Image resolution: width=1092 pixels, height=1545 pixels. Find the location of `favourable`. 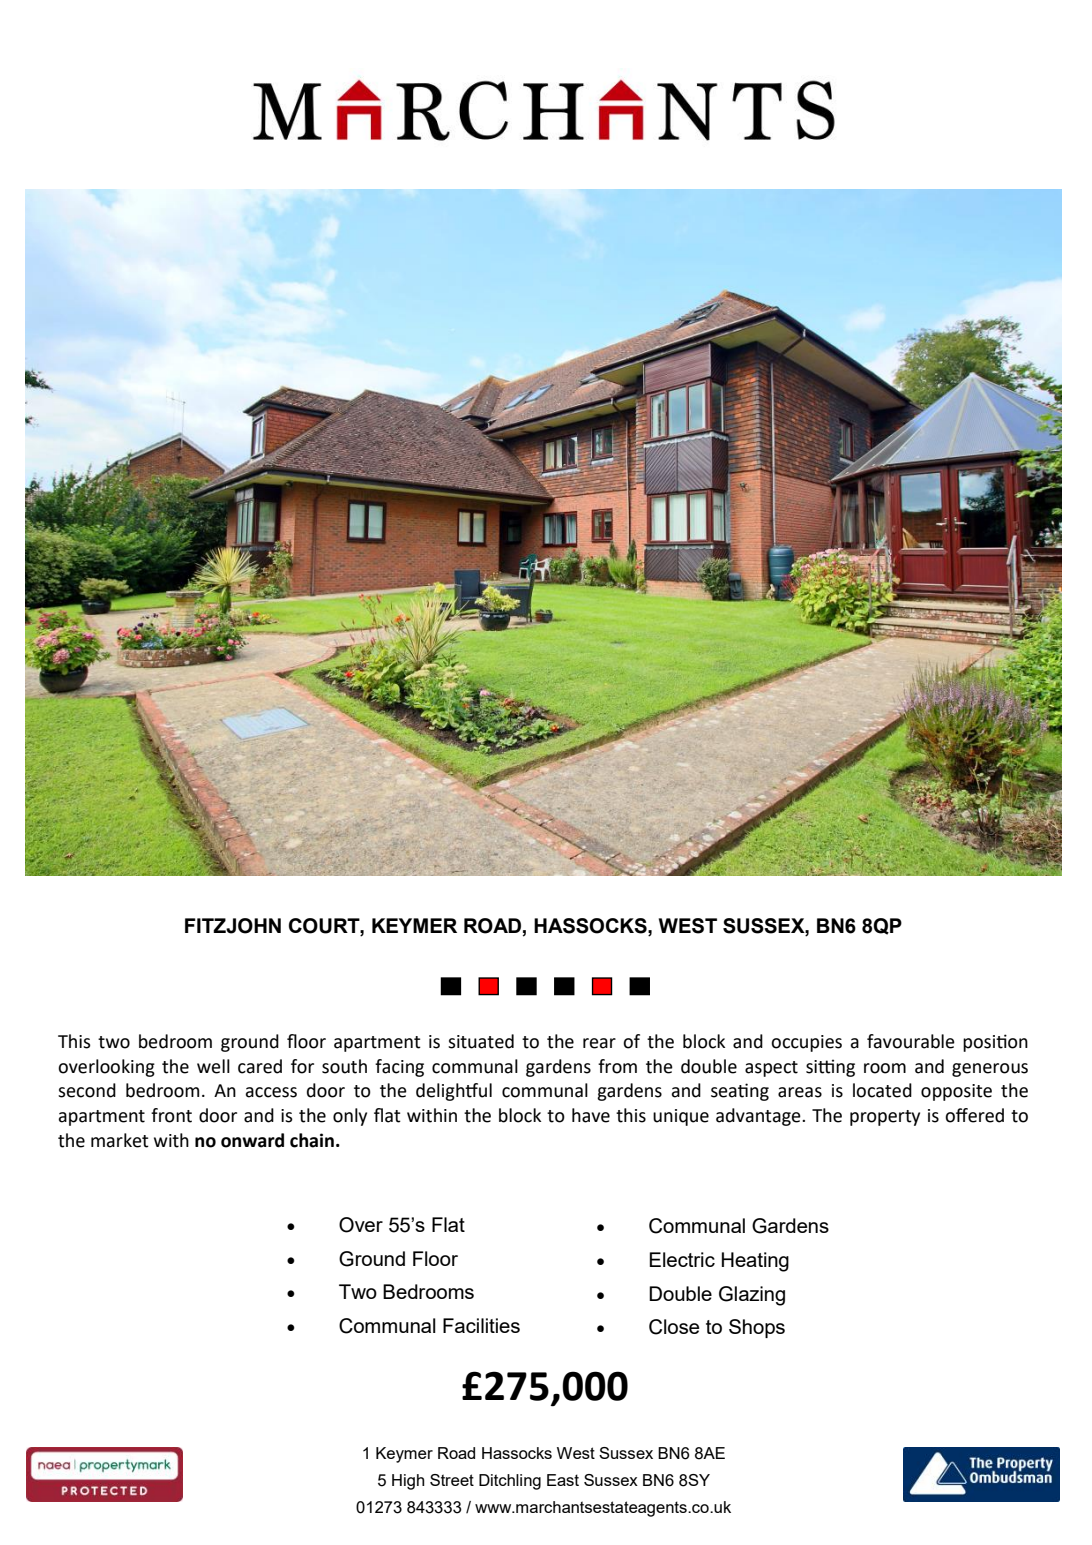

favourable is located at coordinates (911, 1041).
